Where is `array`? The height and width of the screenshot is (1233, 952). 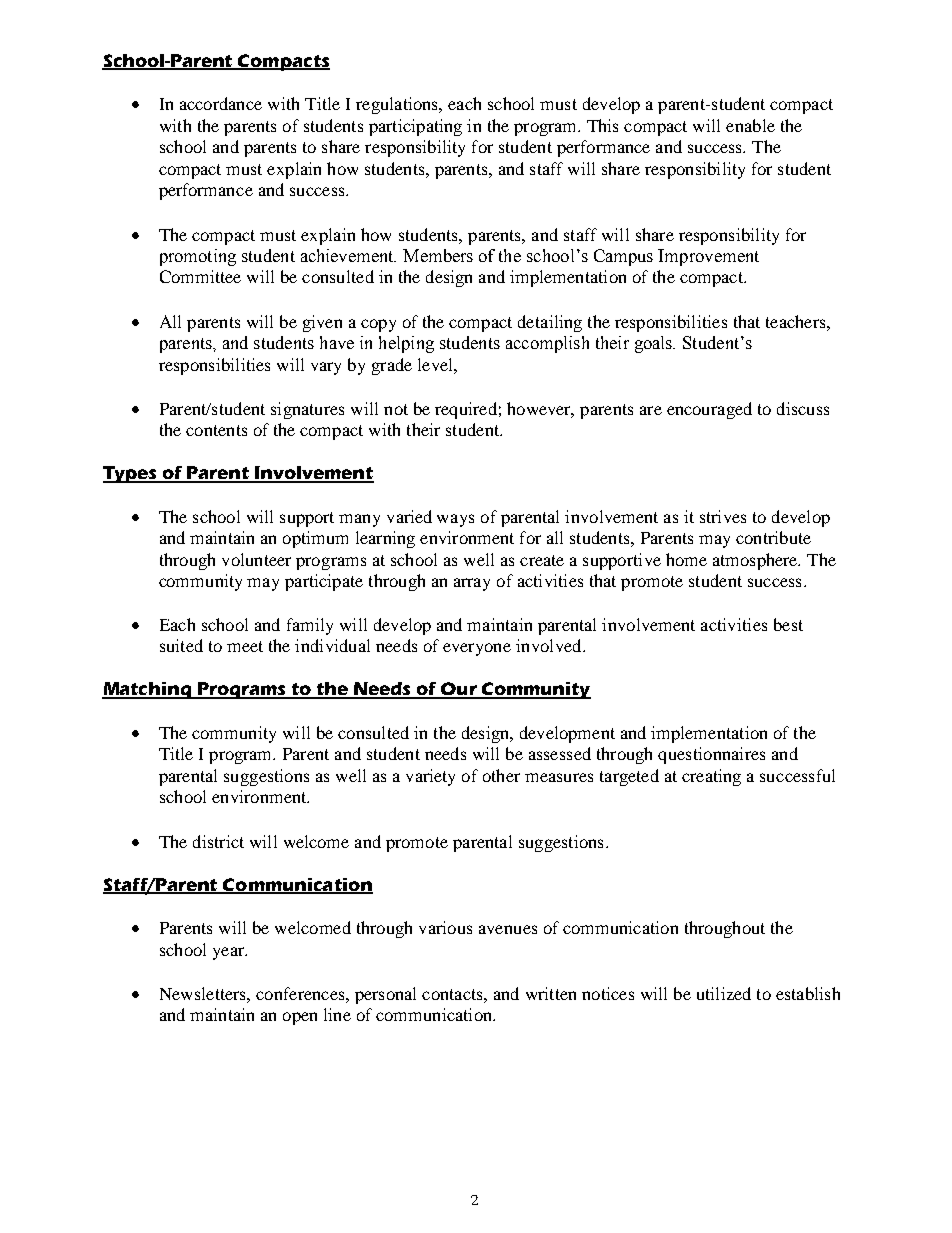
array is located at coordinates (472, 584).
